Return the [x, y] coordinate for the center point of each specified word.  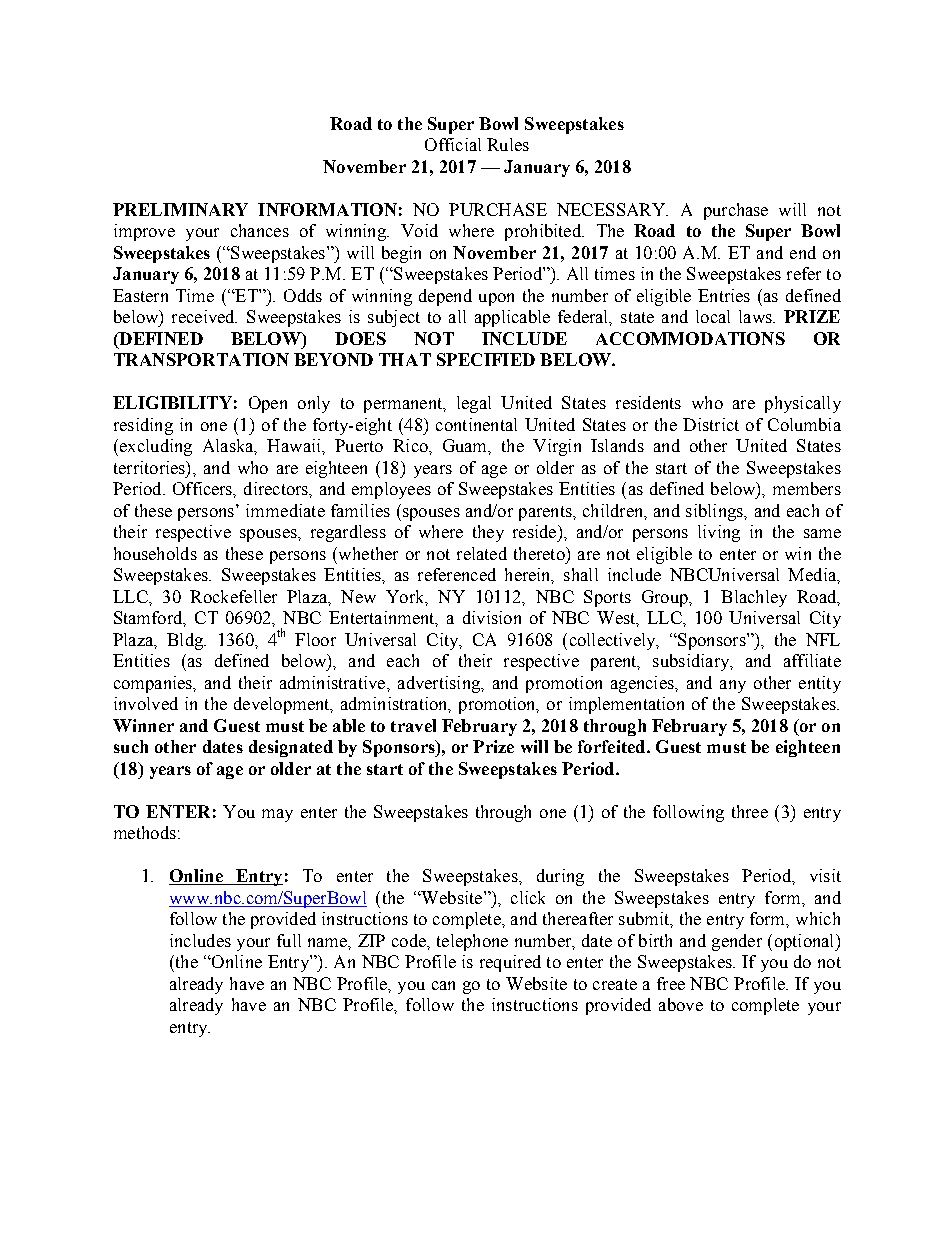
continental [476, 424]
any [733, 686]
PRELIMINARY [180, 209]
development [283, 705]
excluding [154, 447]
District [711, 424]
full [289, 940]
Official [453, 144]
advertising [440, 684]
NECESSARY [612, 209]
